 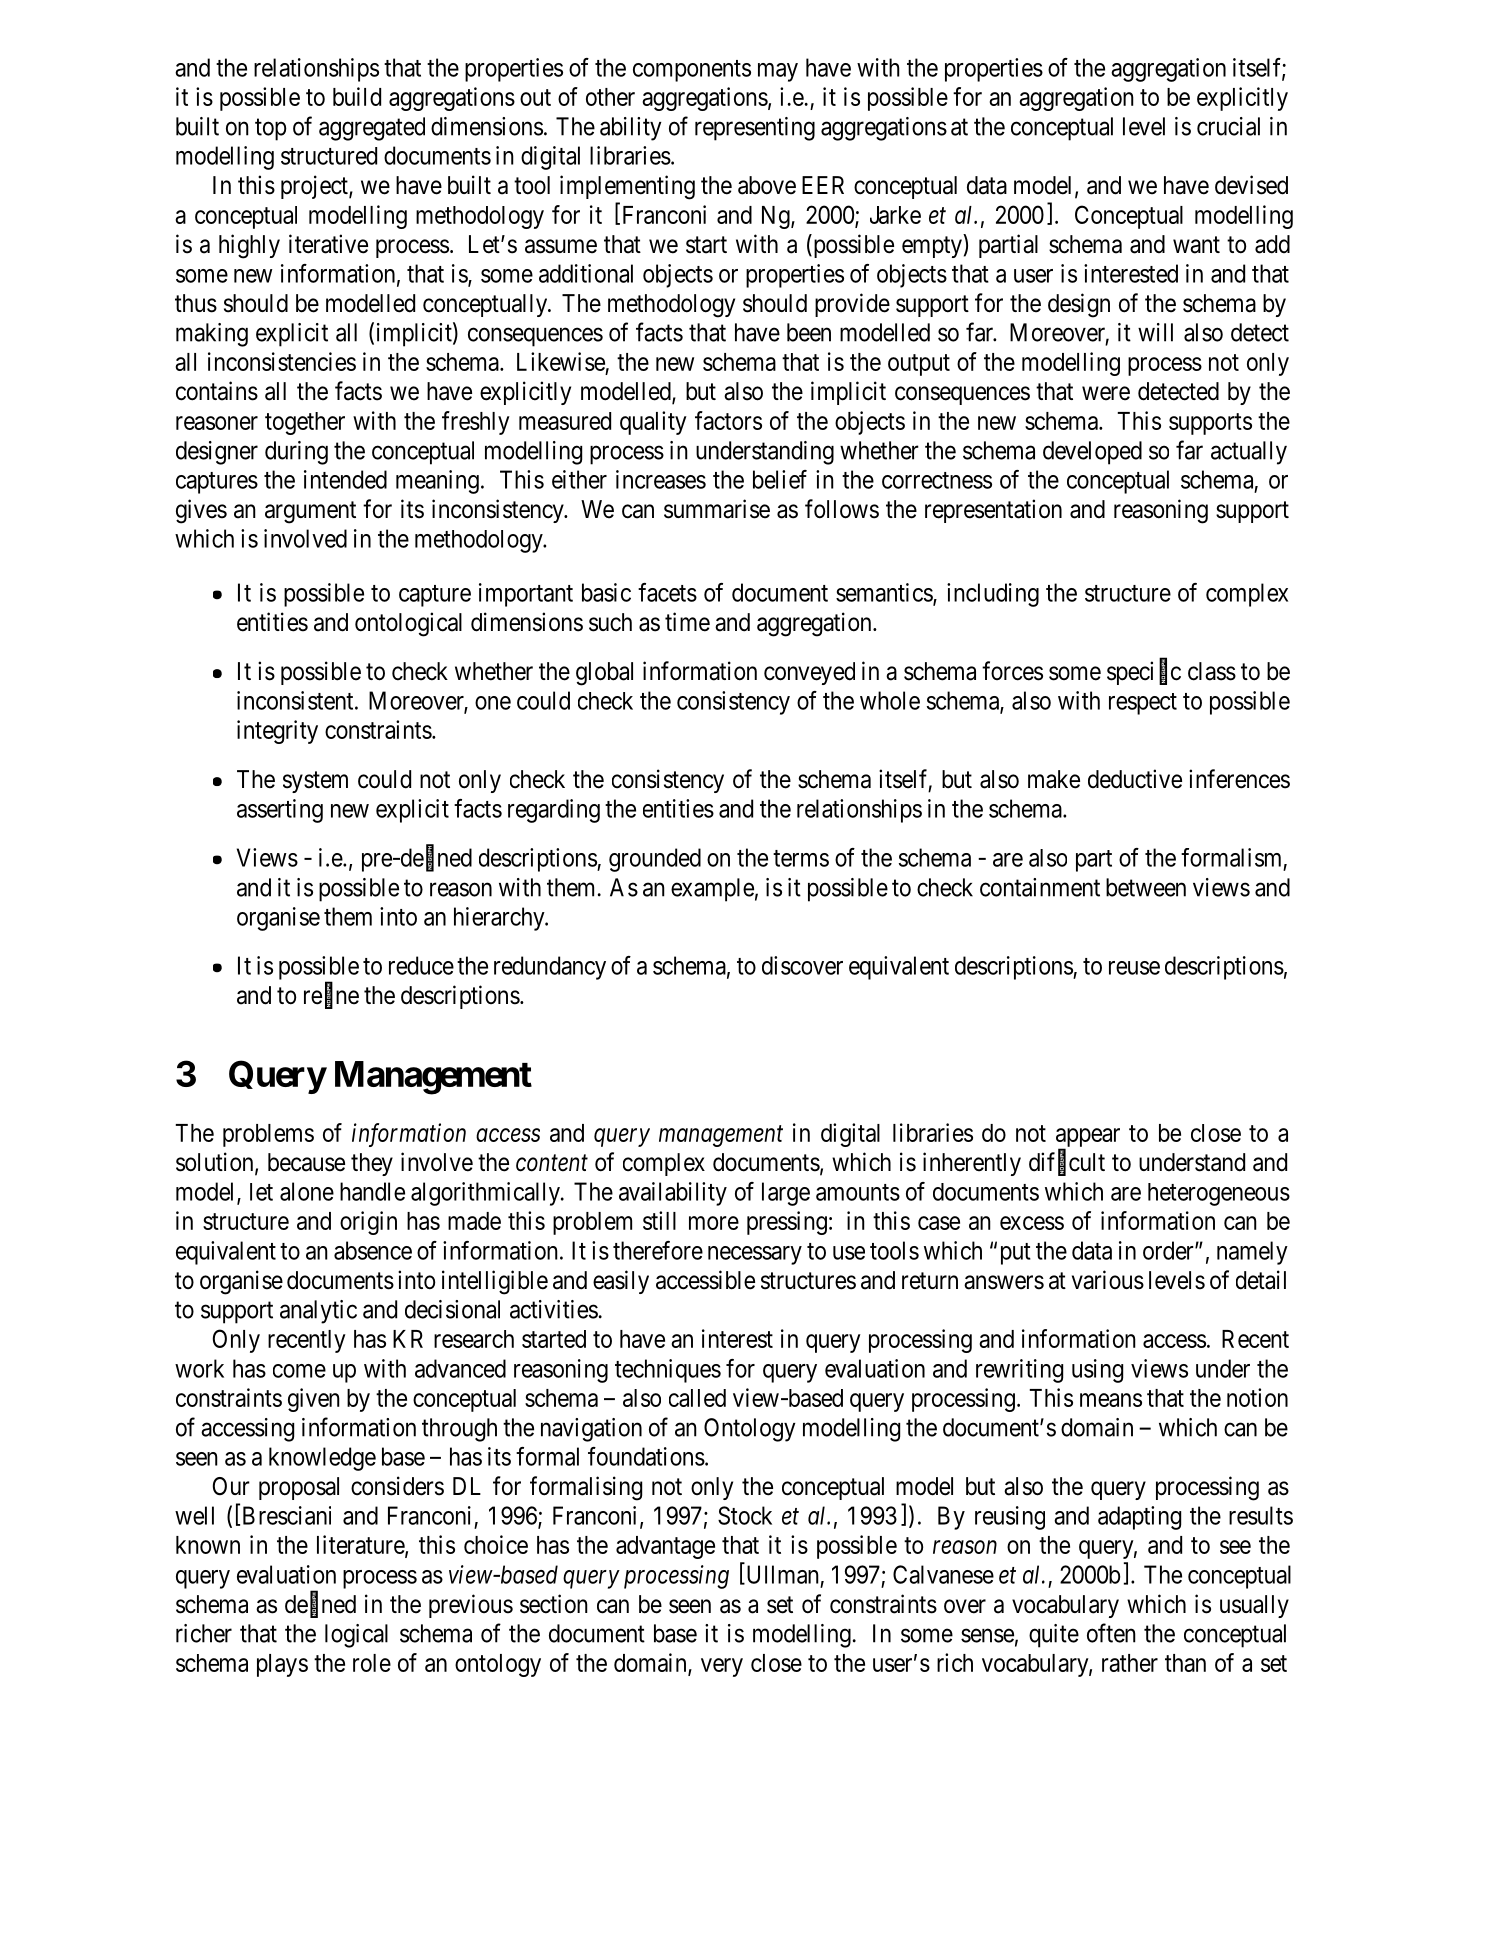 What do you see at coordinates (357, 96) in the screenshot?
I see `build` at bounding box center [357, 96].
